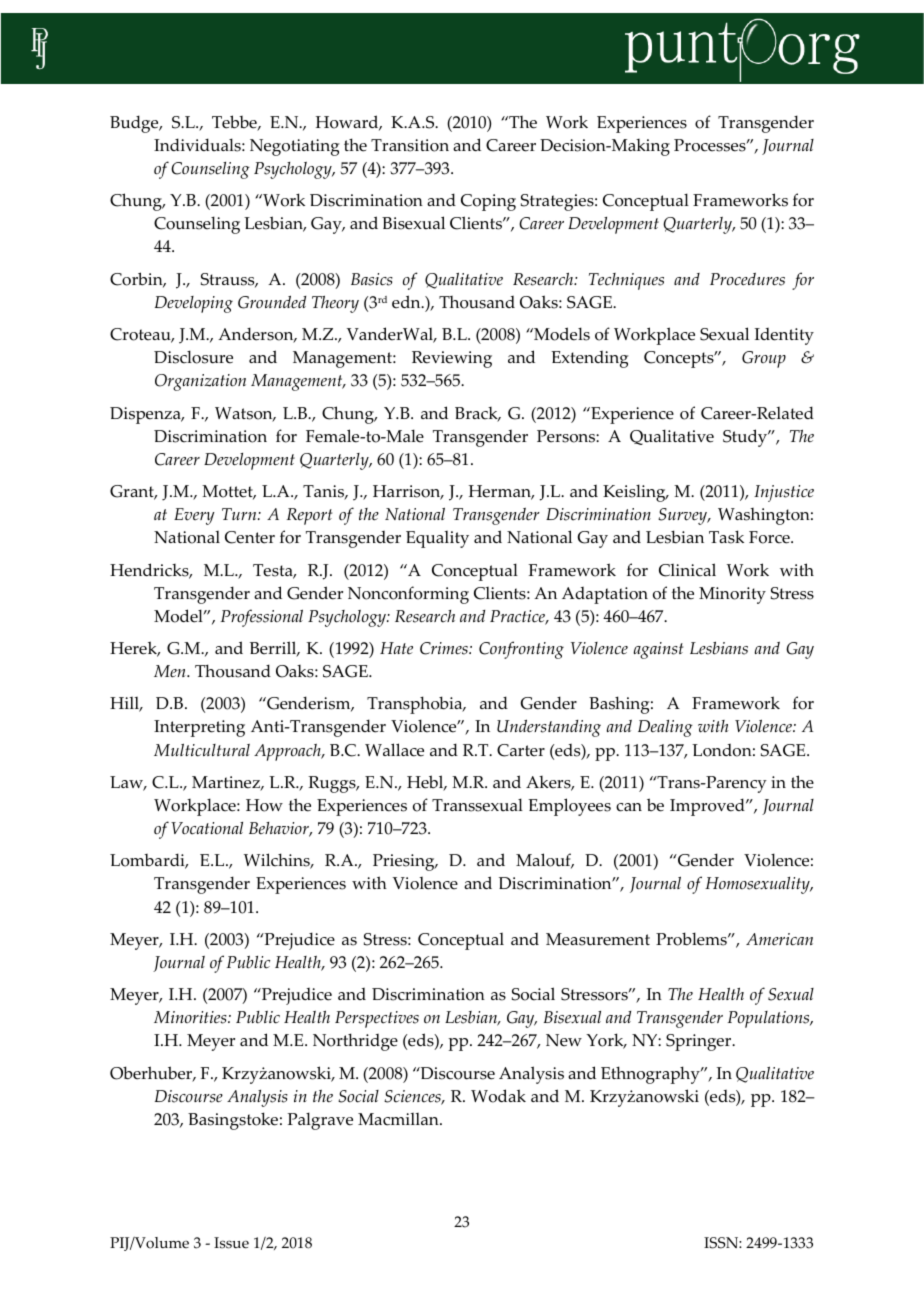  I want to click on Coping, so click(488, 202).
